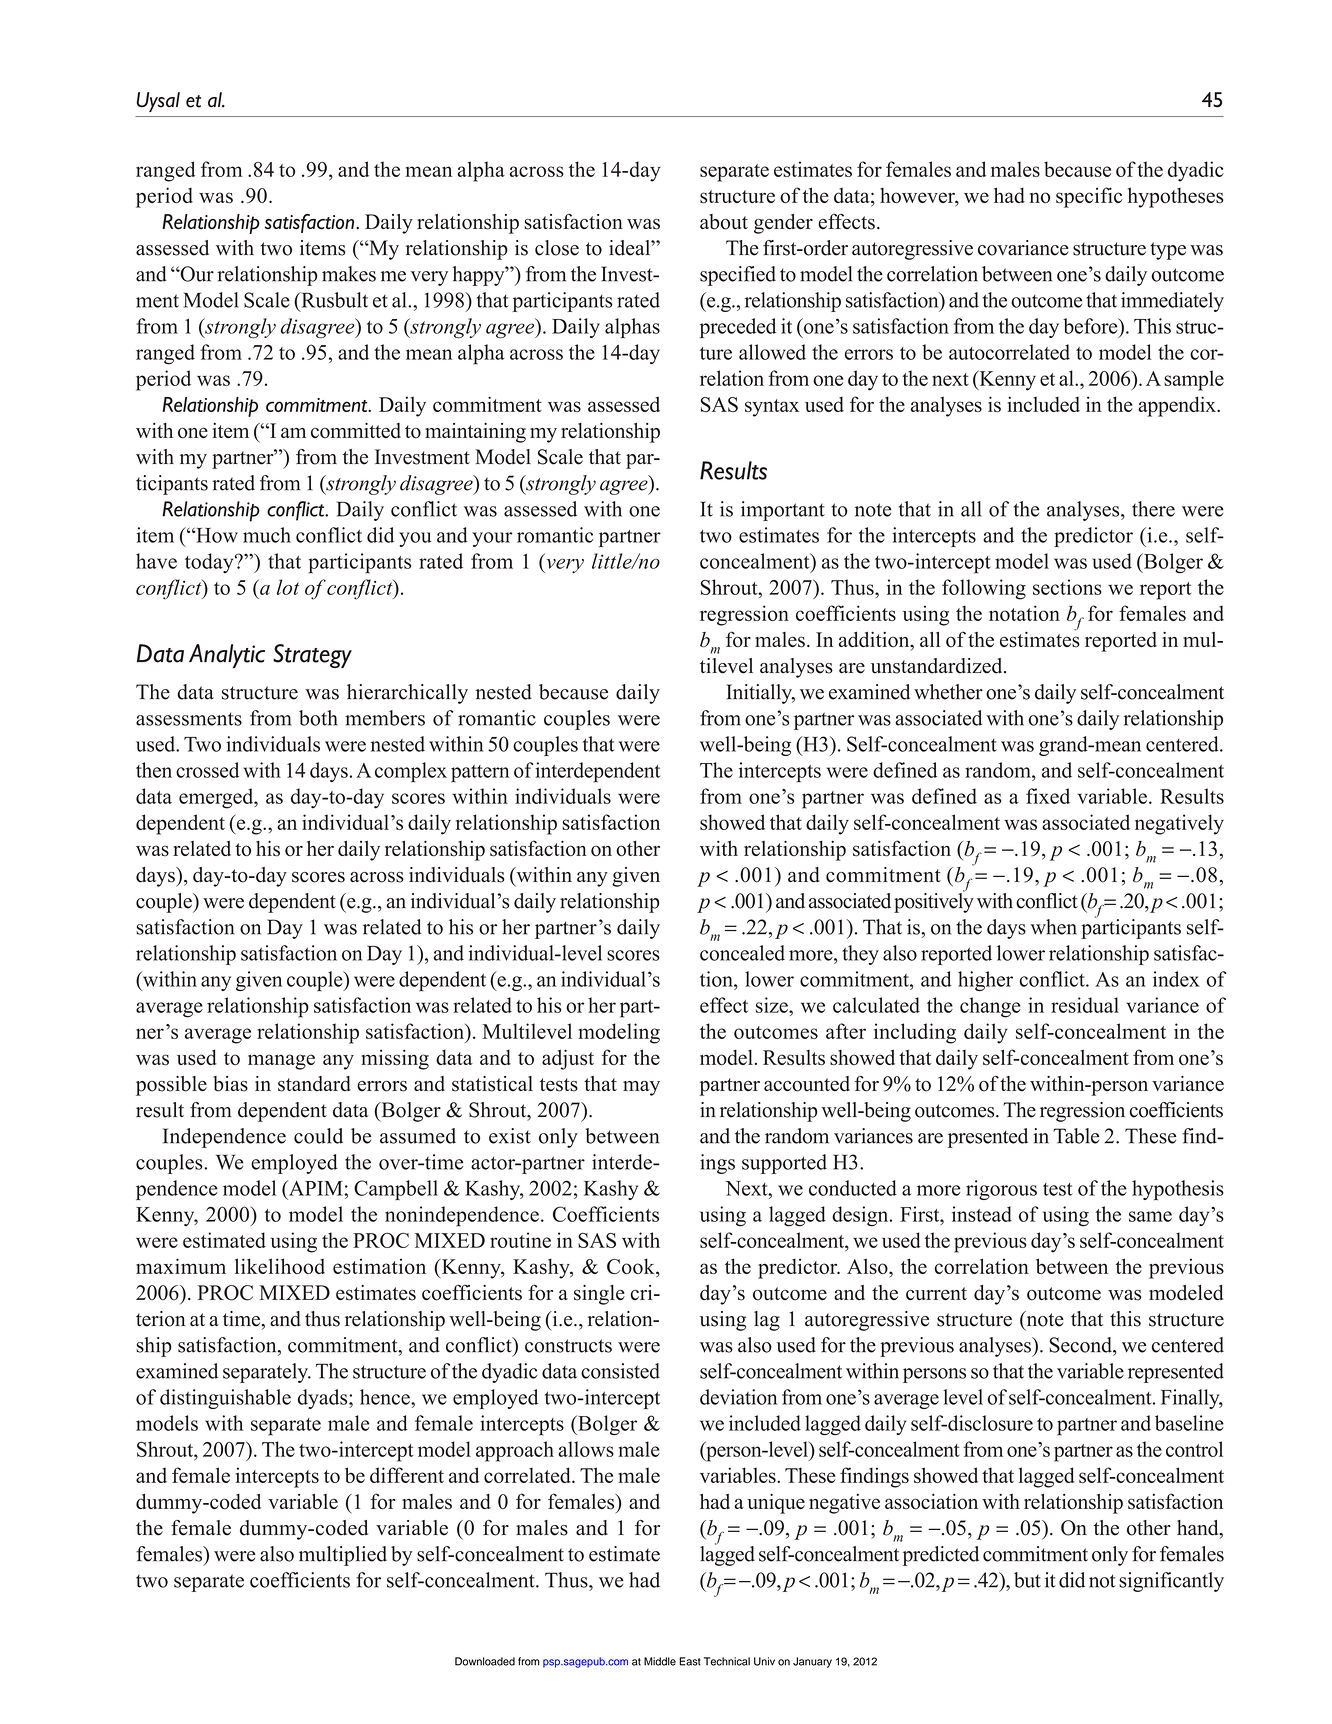  What do you see at coordinates (690, 1661) in the screenshot?
I see `East` at bounding box center [690, 1661].
